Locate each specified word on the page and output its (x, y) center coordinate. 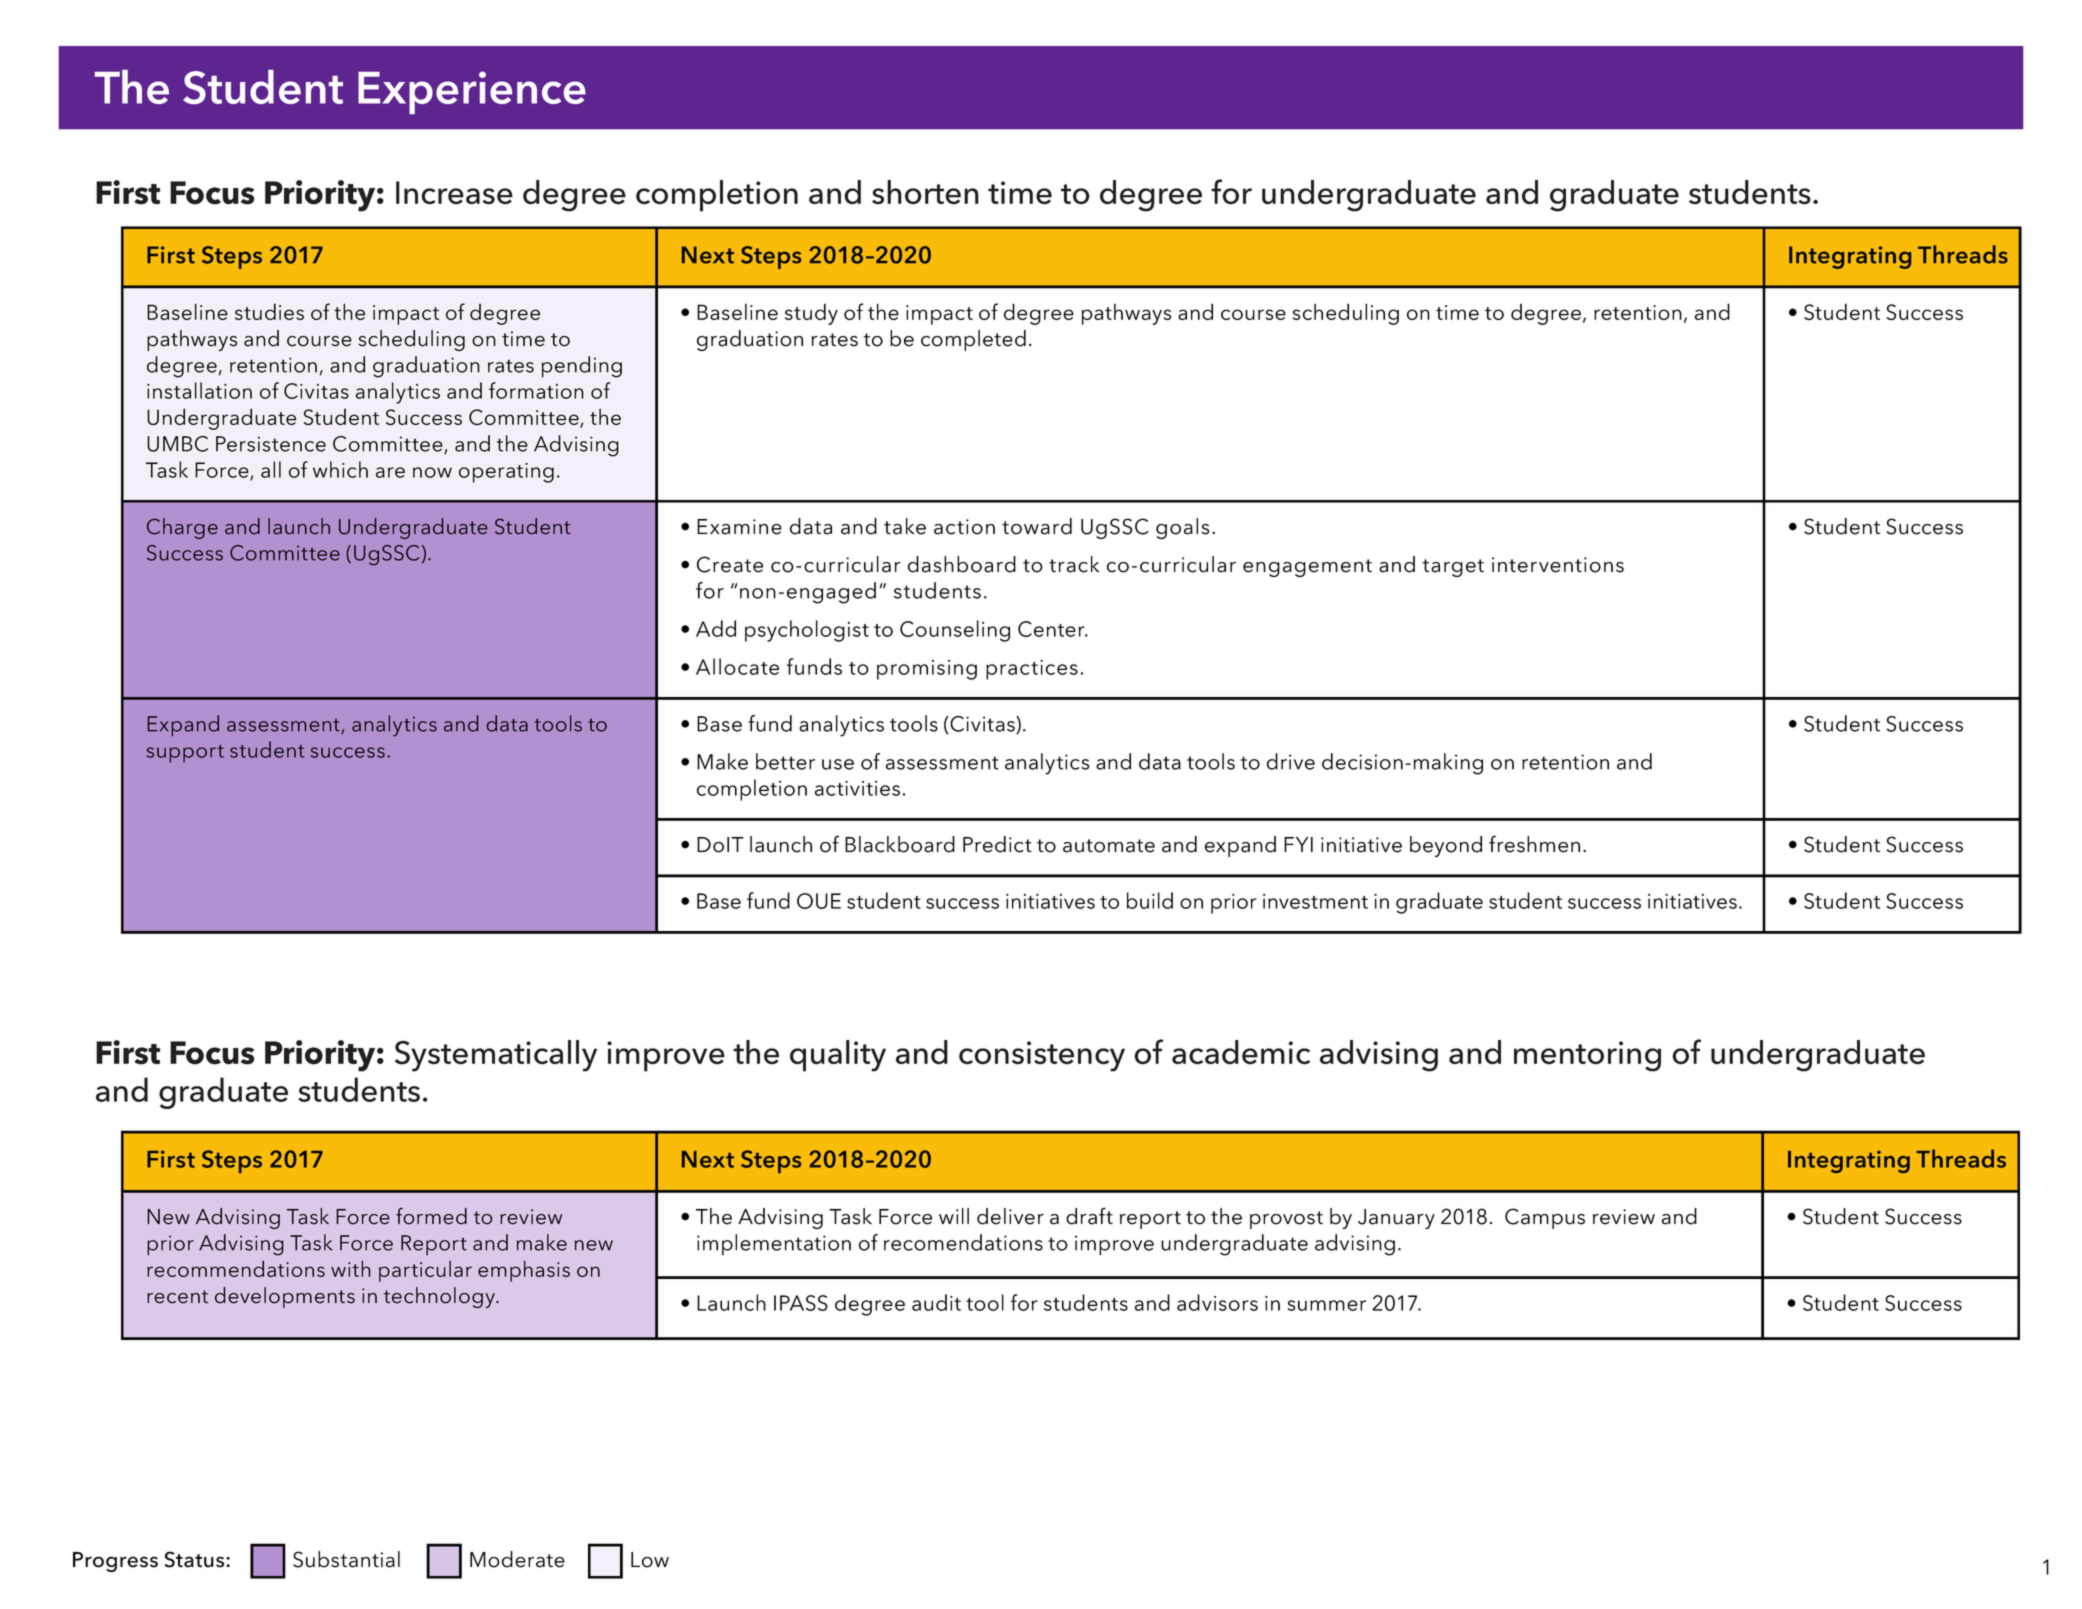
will (954, 1216)
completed (973, 340)
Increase (454, 193)
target (1453, 568)
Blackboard (900, 844)
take (905, 526)
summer (1327, 1305)
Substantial (346, 1559)
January (1396, 1219)
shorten (925, 192)
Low (650, 1560)
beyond (1446, 846)
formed (431, 1216)
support (185, 754)
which (340, 469)
